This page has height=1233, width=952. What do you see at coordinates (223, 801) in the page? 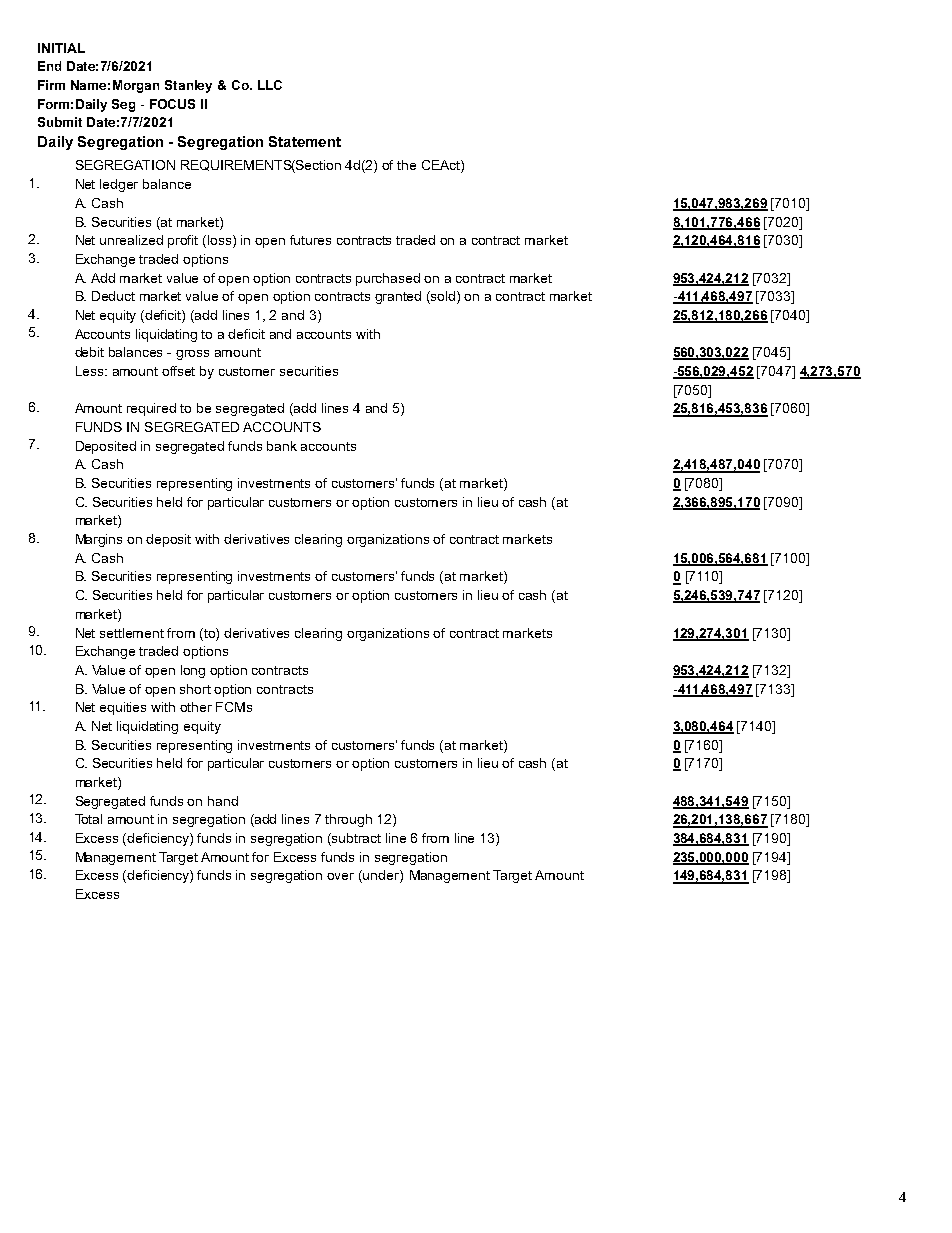
I see `hand` at bounding box center [223, 801].
